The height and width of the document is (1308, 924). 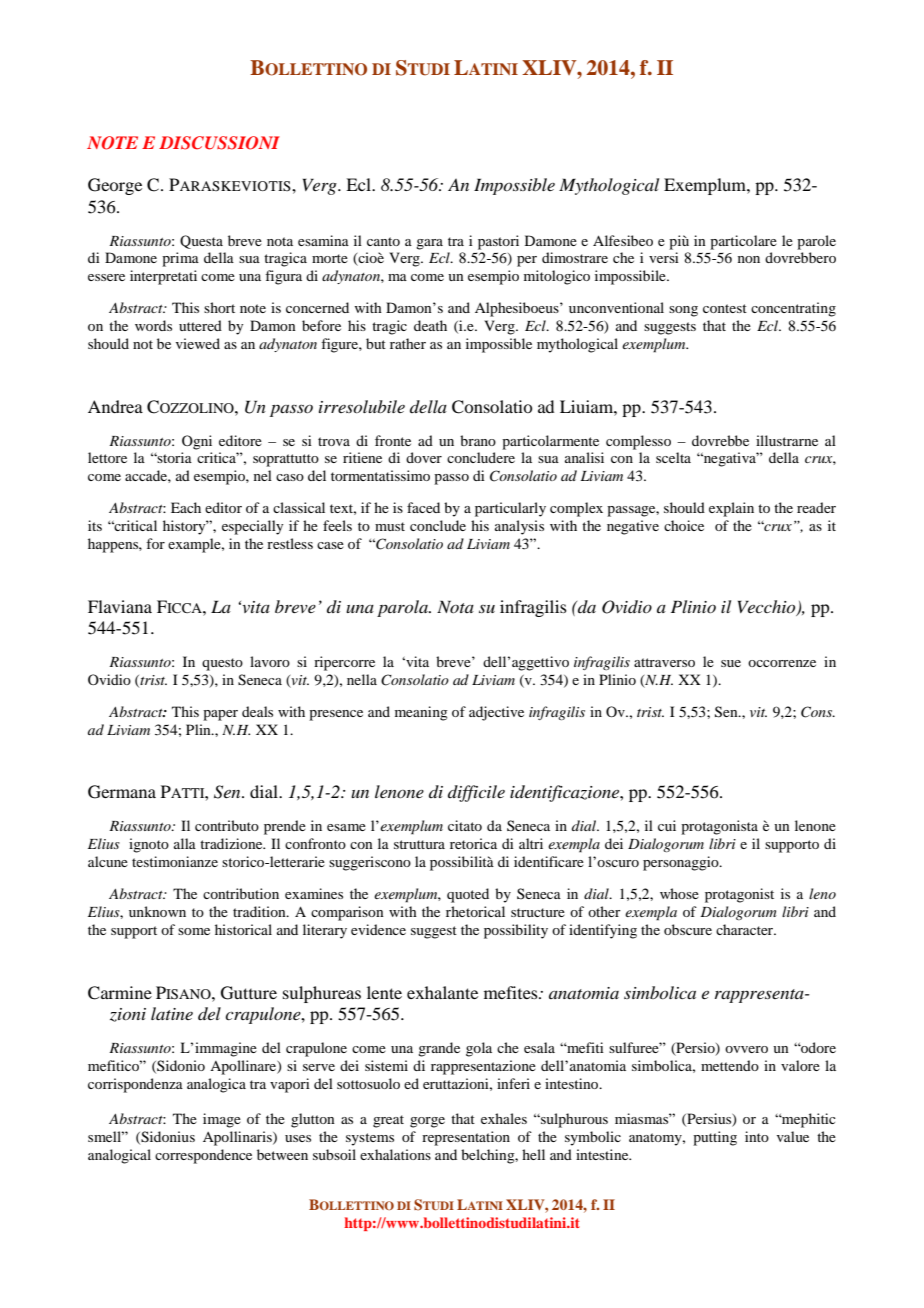 What do you see at coordinates (194, 931) in the document?
I see `some` at bounding box center [194, 931].
